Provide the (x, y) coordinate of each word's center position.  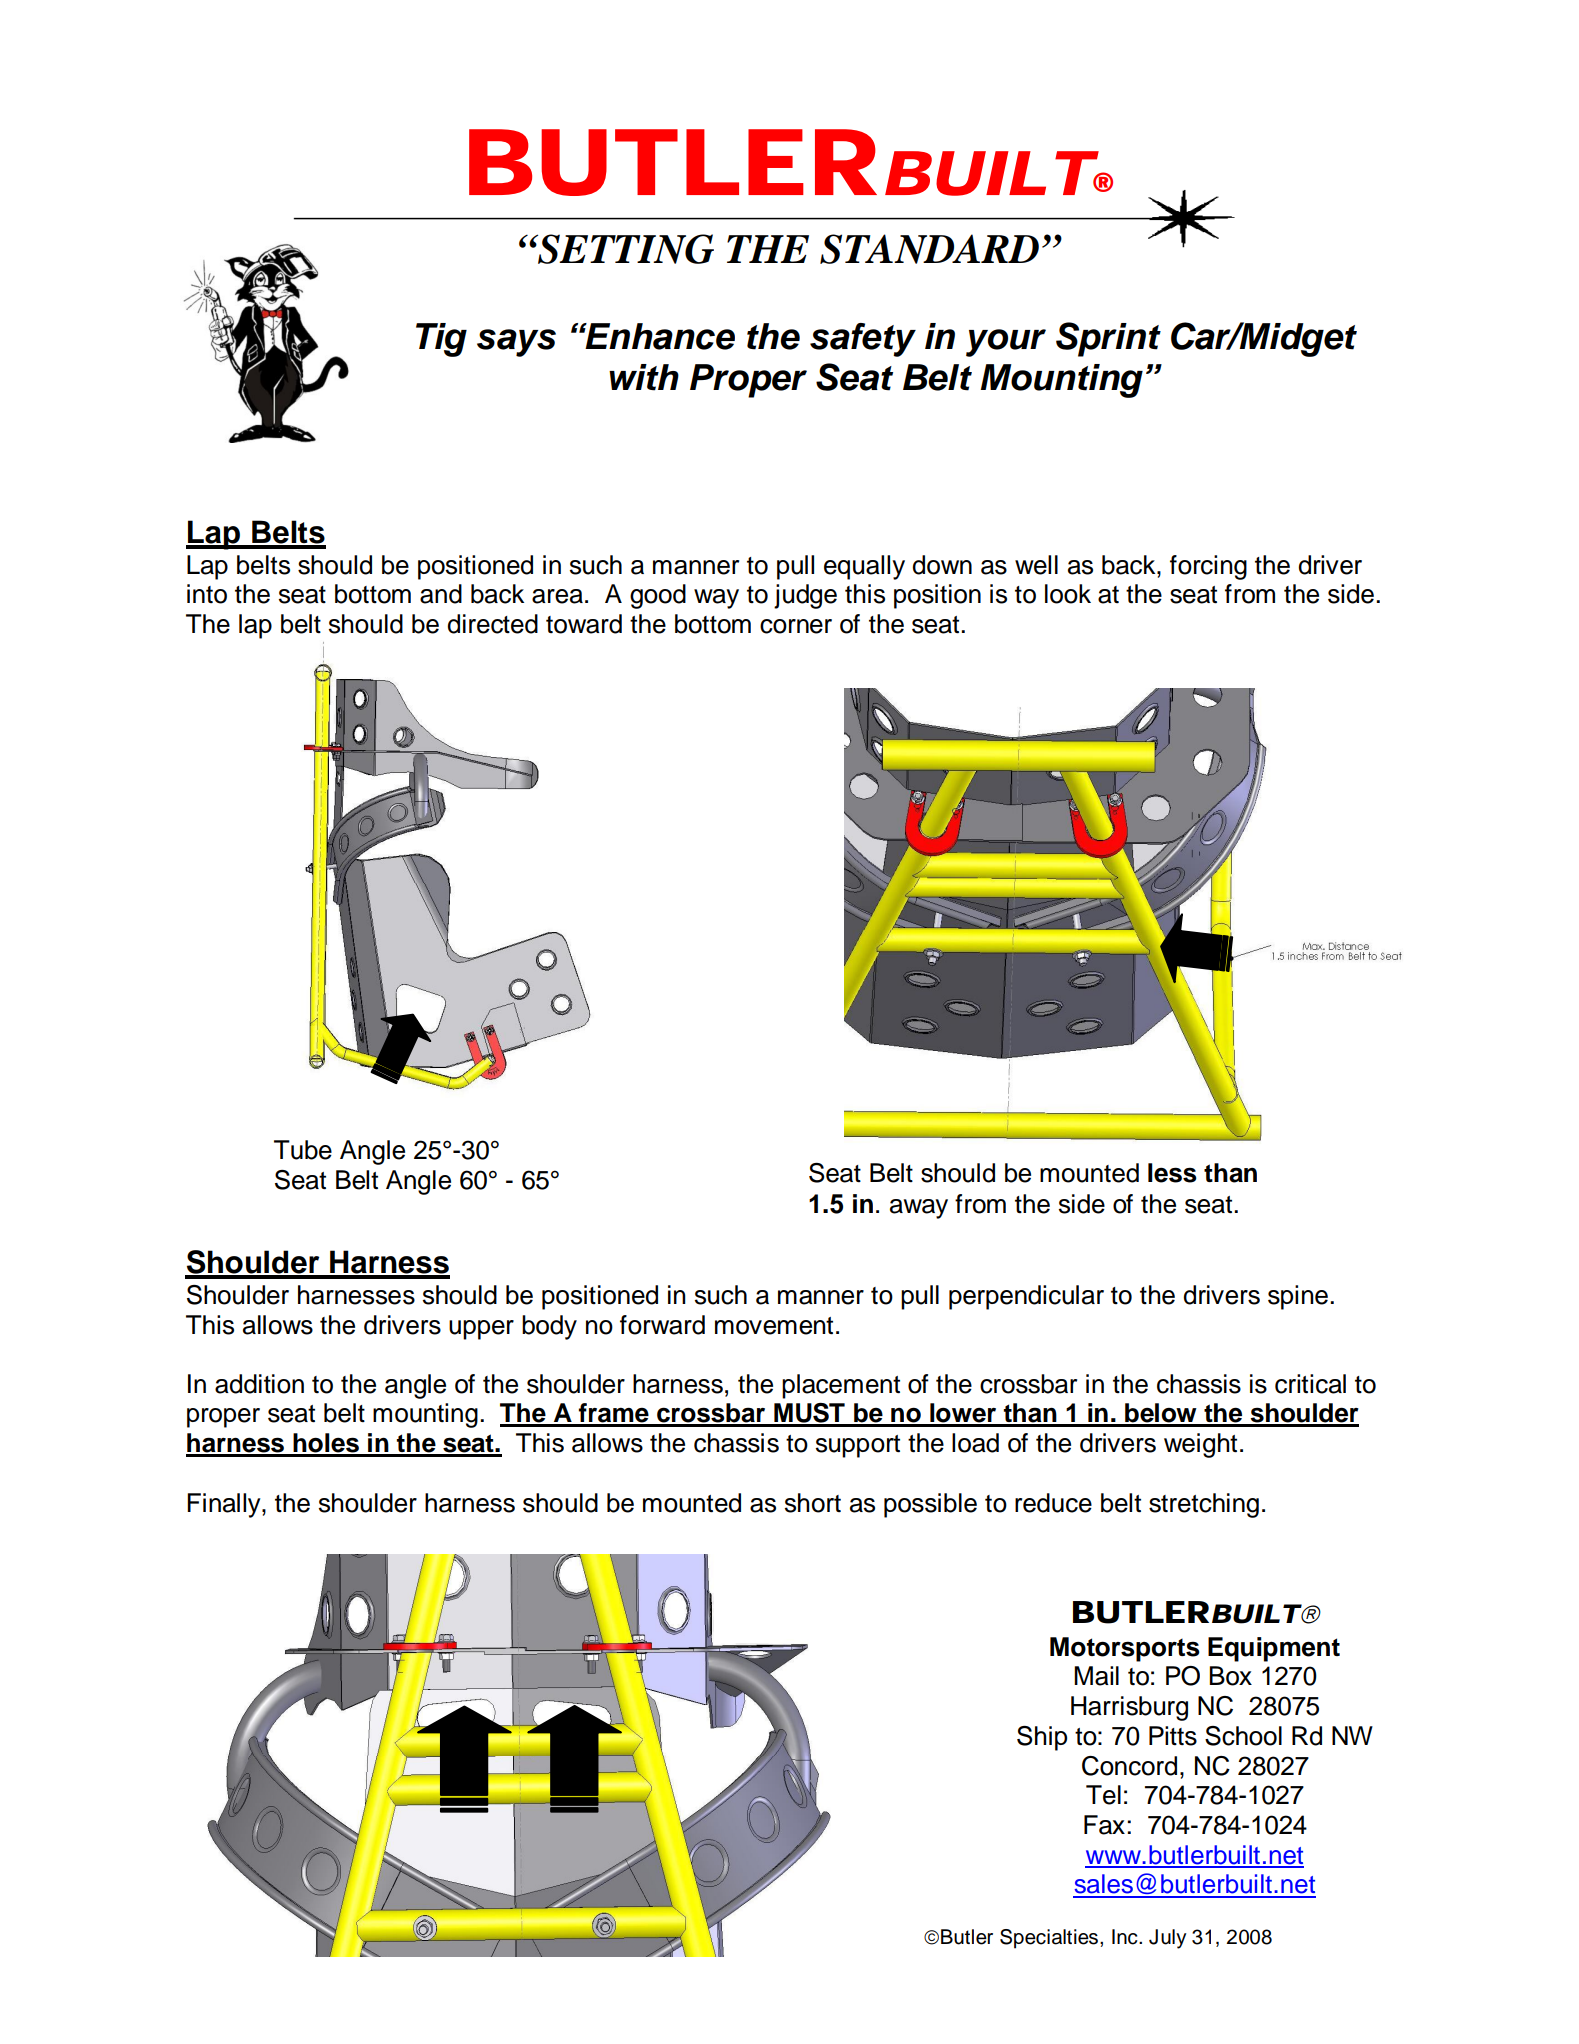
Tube (303, 1150)
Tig (441, 340)
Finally (225, 1505)
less (1172, 1173)
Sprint (1108, 339)
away (919, 1209)
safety (863, 340)
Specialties (1049, 1939)
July (1167, 1939)
